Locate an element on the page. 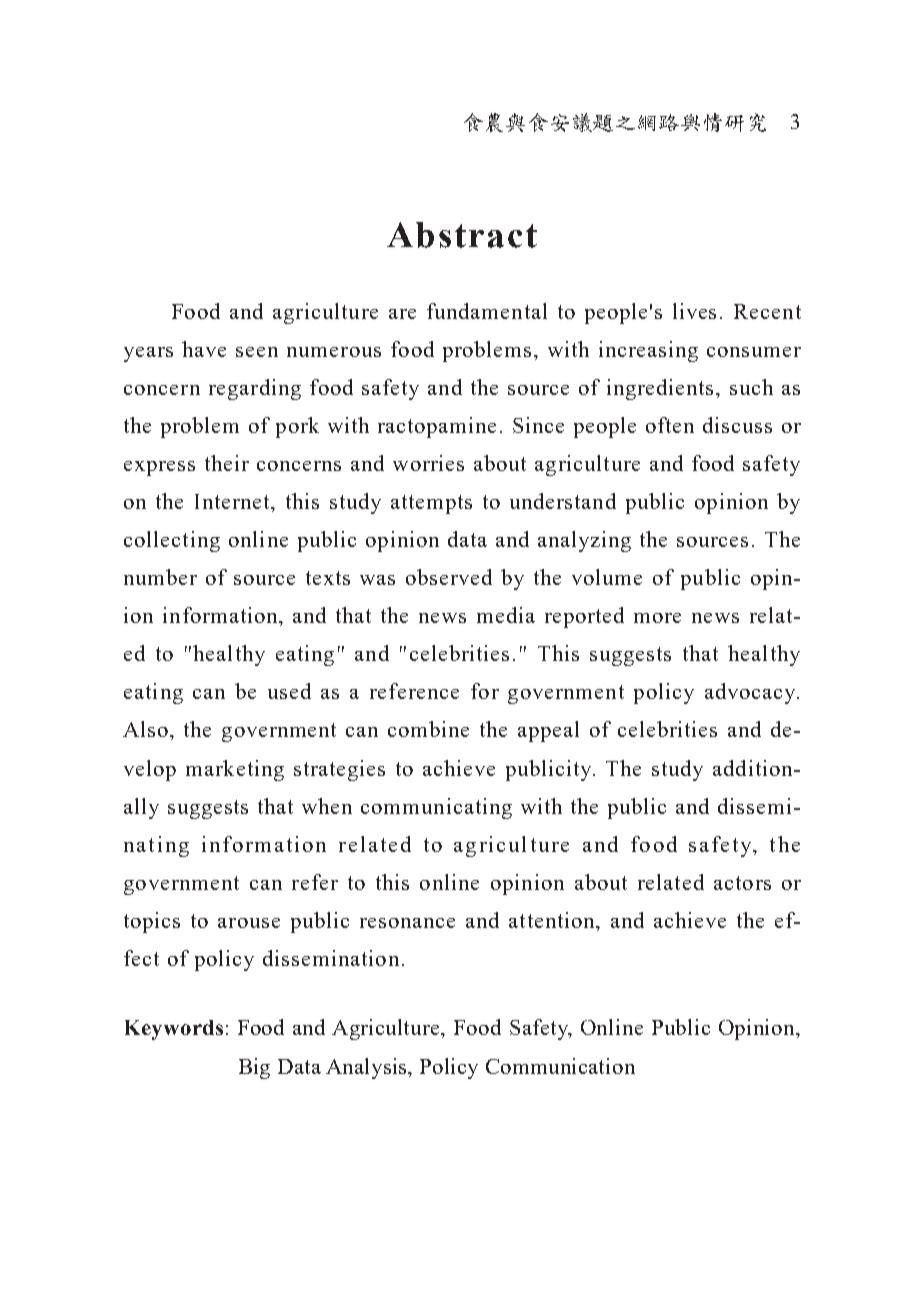 The height and width of the document is (1295, 924). lives is located at coordinates (694, 311).
